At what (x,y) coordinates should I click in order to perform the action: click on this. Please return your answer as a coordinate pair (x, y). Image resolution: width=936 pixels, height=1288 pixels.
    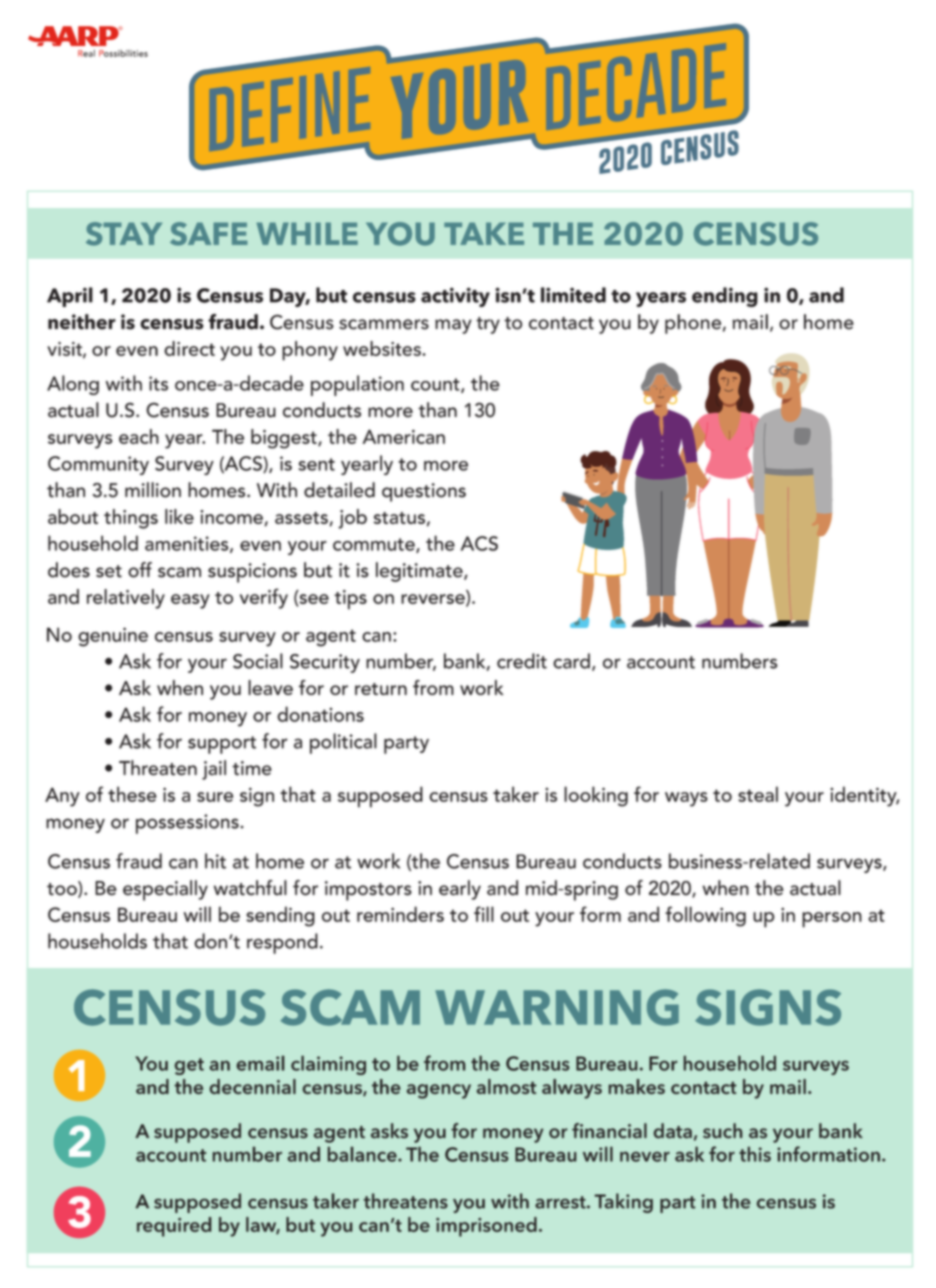
    Looking at the image, I should click on (755, 1154).
